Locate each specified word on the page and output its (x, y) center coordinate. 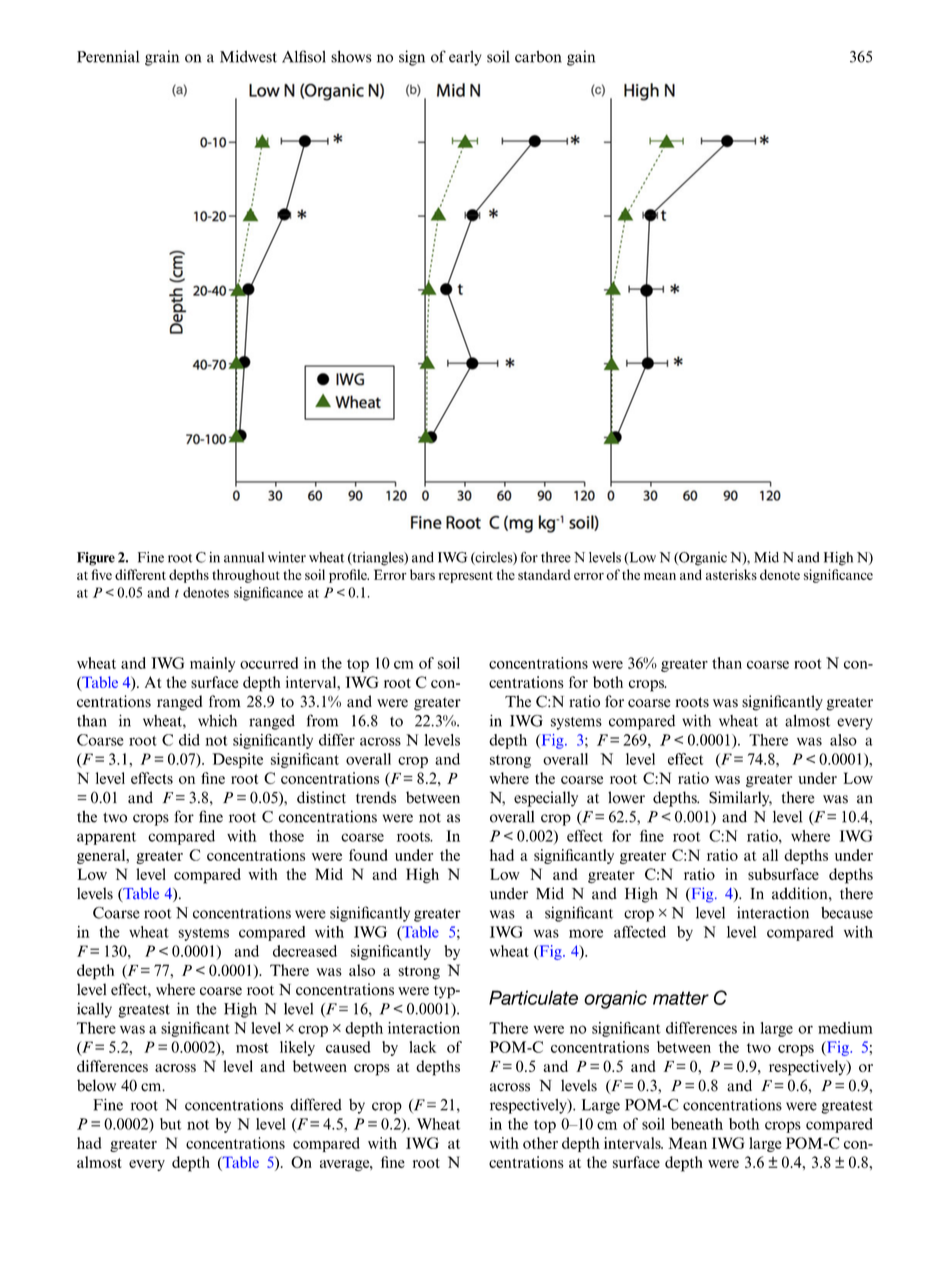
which (217, 720)
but (171, 1124)
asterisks (731, 574)
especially (546, 799)
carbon (538, 57)
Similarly (740, 799)
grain (162, 58)
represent (466, 577)
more (586, 933)
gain (581, 58)
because (847, 913)
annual (244, 557)
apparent (106, 838)
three (556, 557)
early (465, 58)
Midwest (248, 56)
